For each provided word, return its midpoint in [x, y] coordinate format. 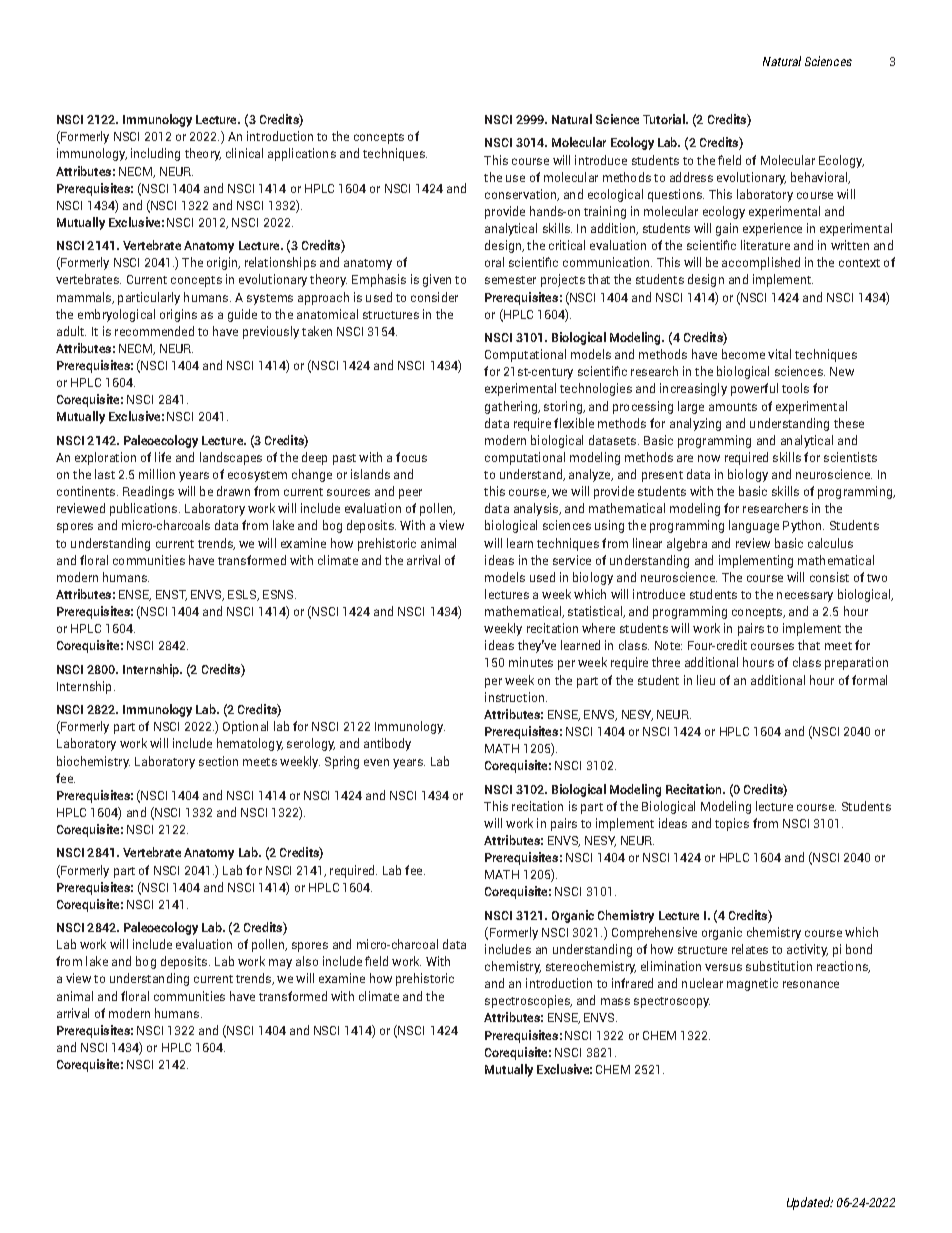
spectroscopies [528, 1001]
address [691, 177]
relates [750, 949]
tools [795, 388]
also [307, 961]
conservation [522, 195]
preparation [856, 663]
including [155, 154]
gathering [512, 407]
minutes [531, 662]
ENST [171, 595]
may [280, 964]
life [163, 457]
